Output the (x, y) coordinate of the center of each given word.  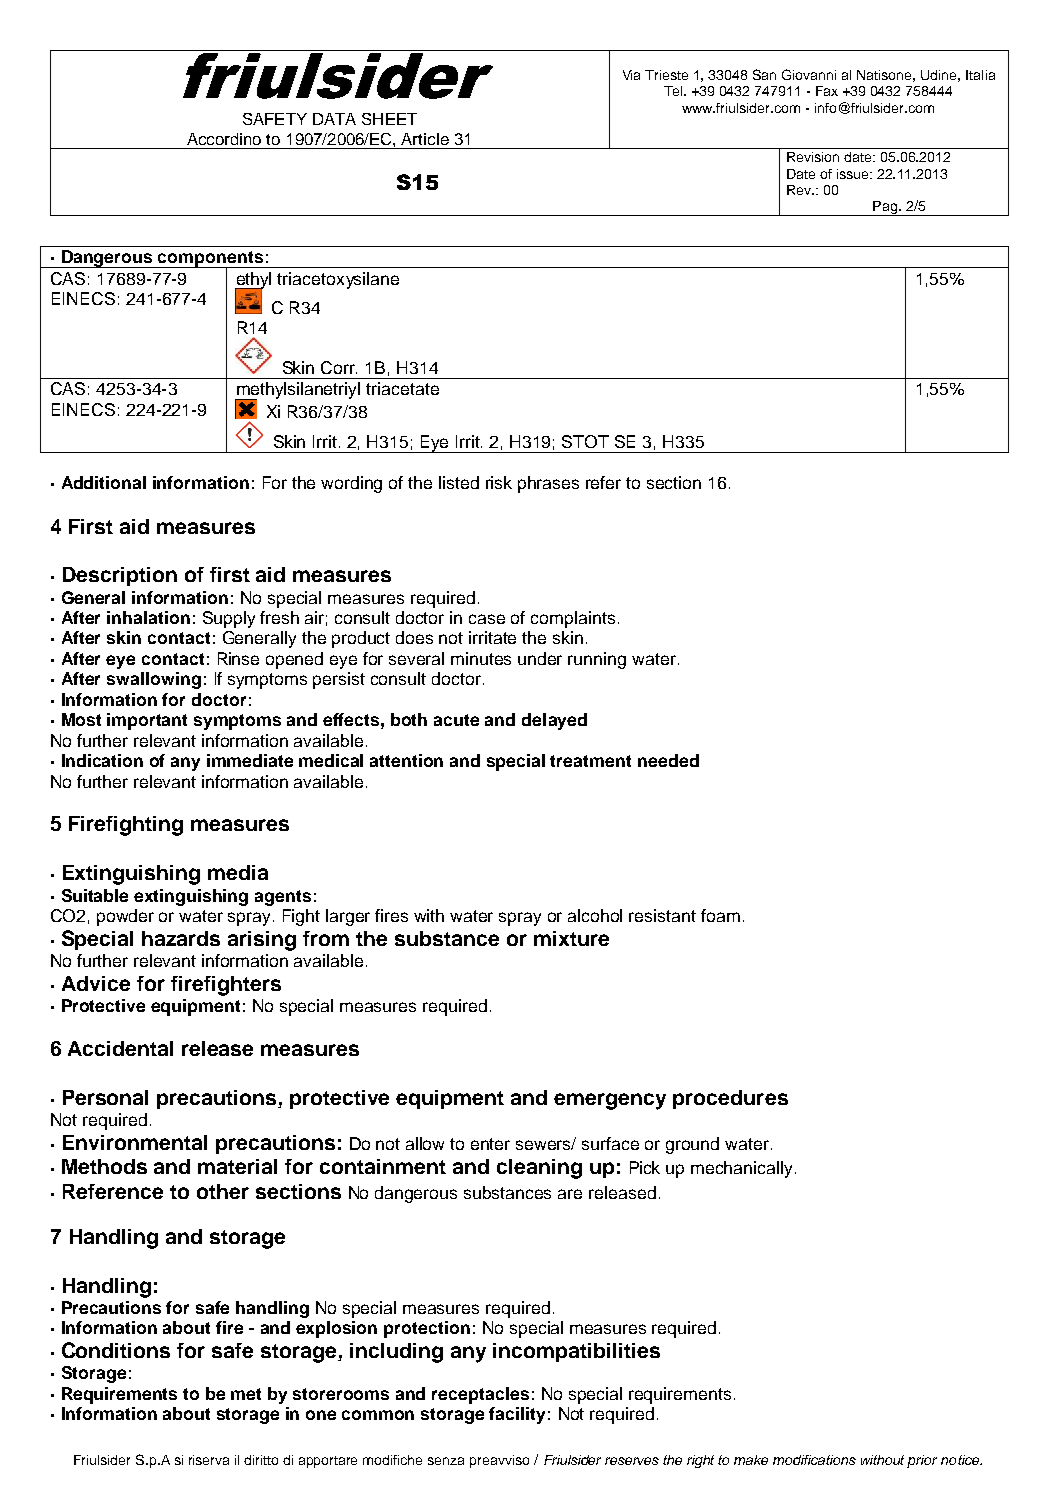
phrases (548, 484)
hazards (181, 938)
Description (120, 576)
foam (720, 915)
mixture (571, 938)
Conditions (116, 1350)
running (597, 660)
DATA (334, 119)
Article (425, 139)
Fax (827, 91)
